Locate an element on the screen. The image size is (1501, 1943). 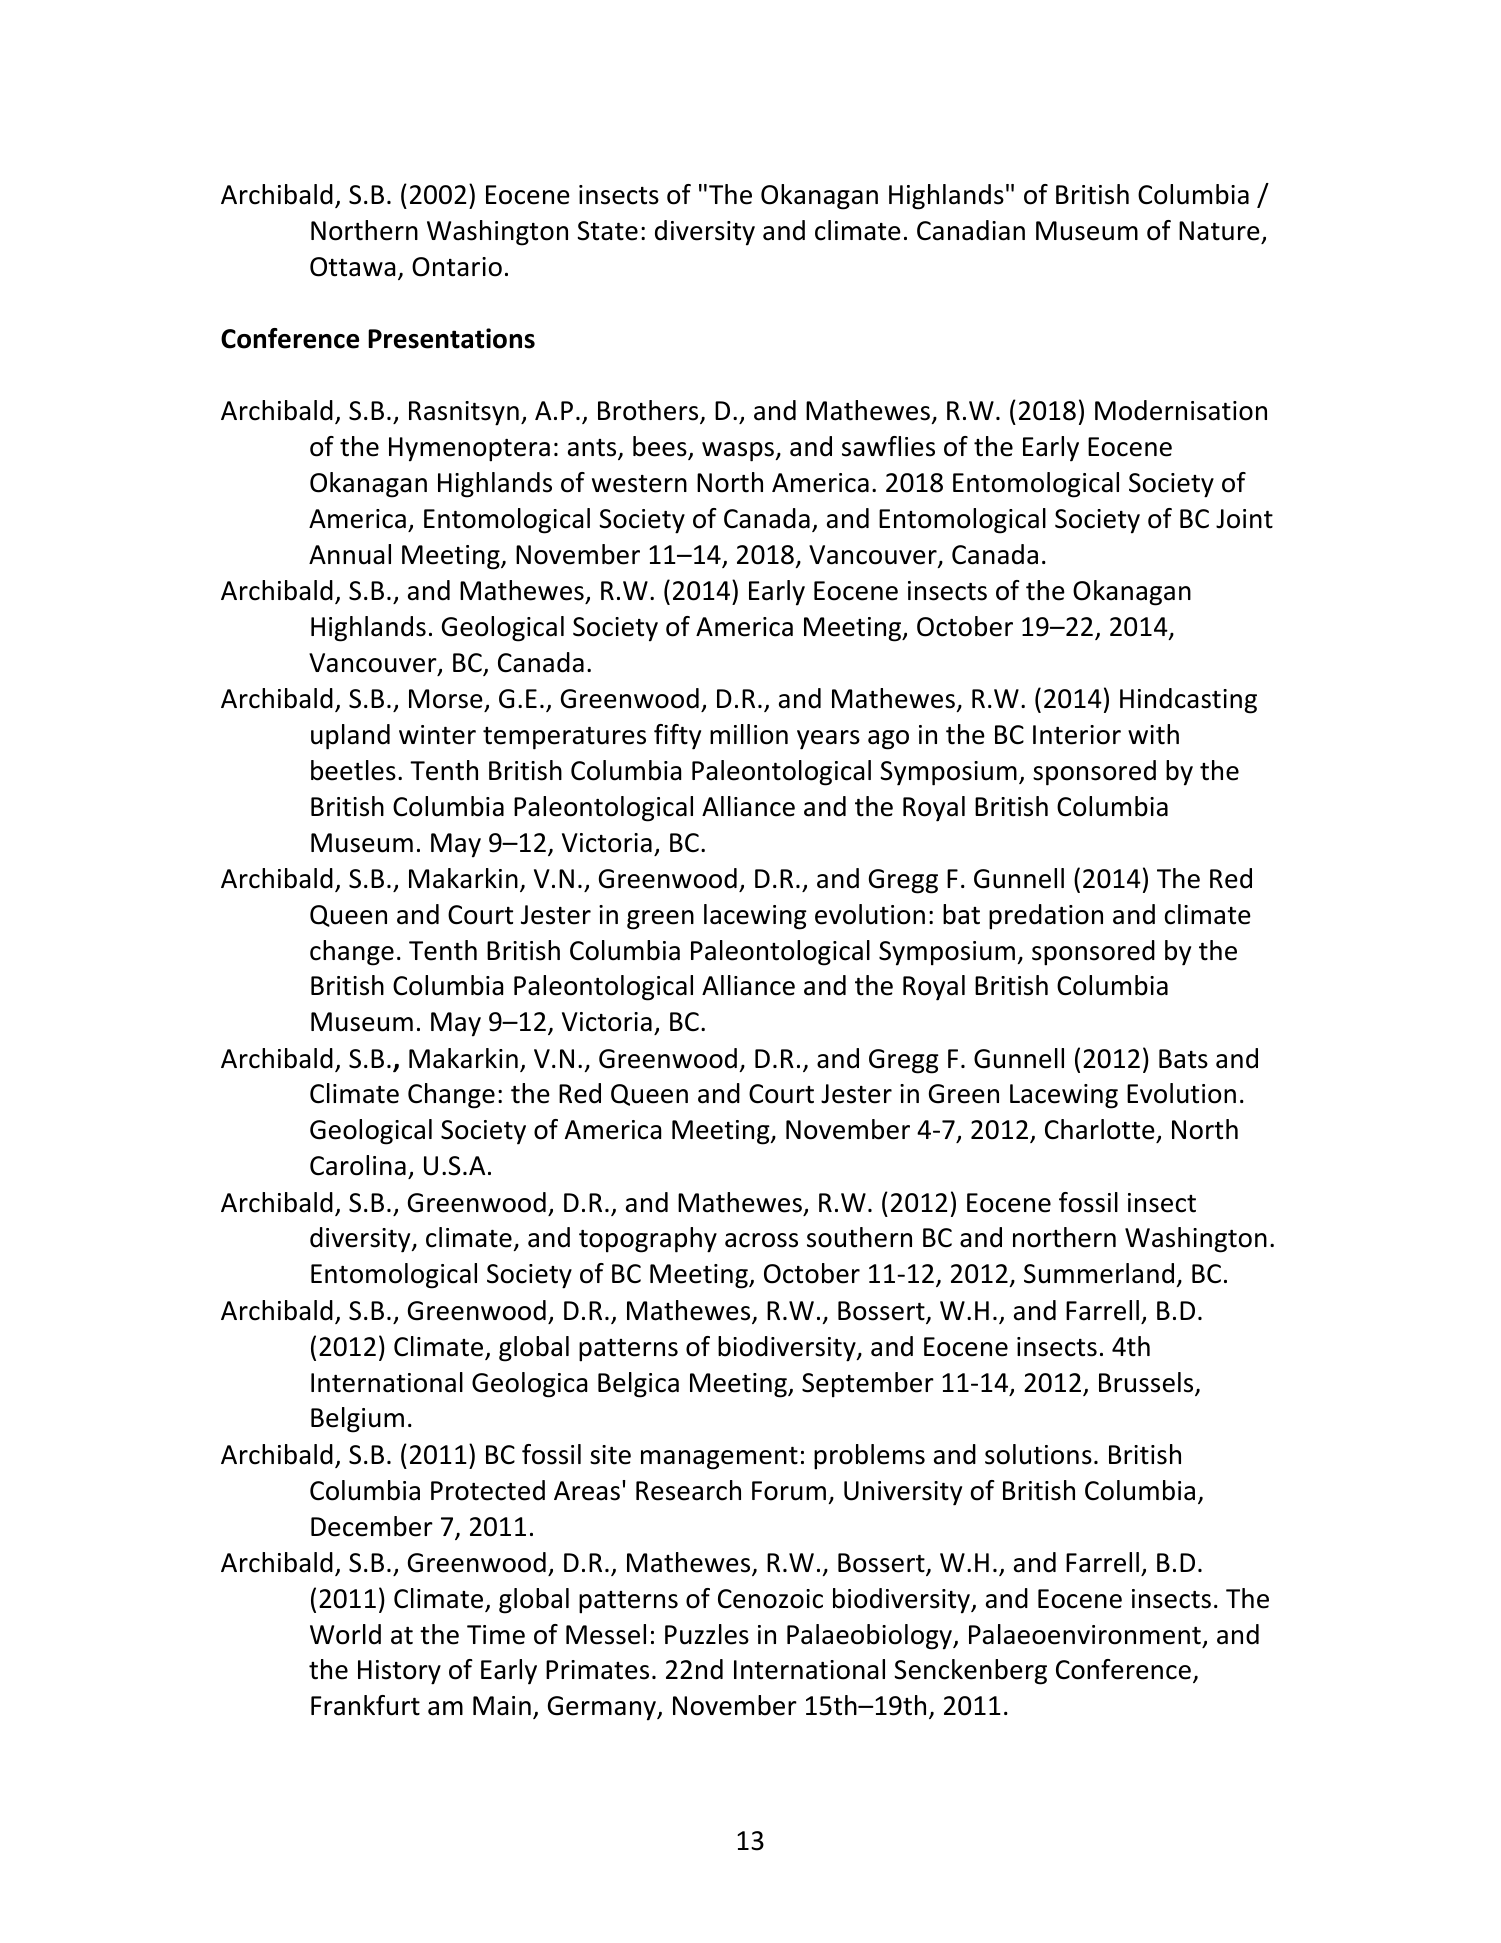
Bats is located at coordinates (1183, 1059).
